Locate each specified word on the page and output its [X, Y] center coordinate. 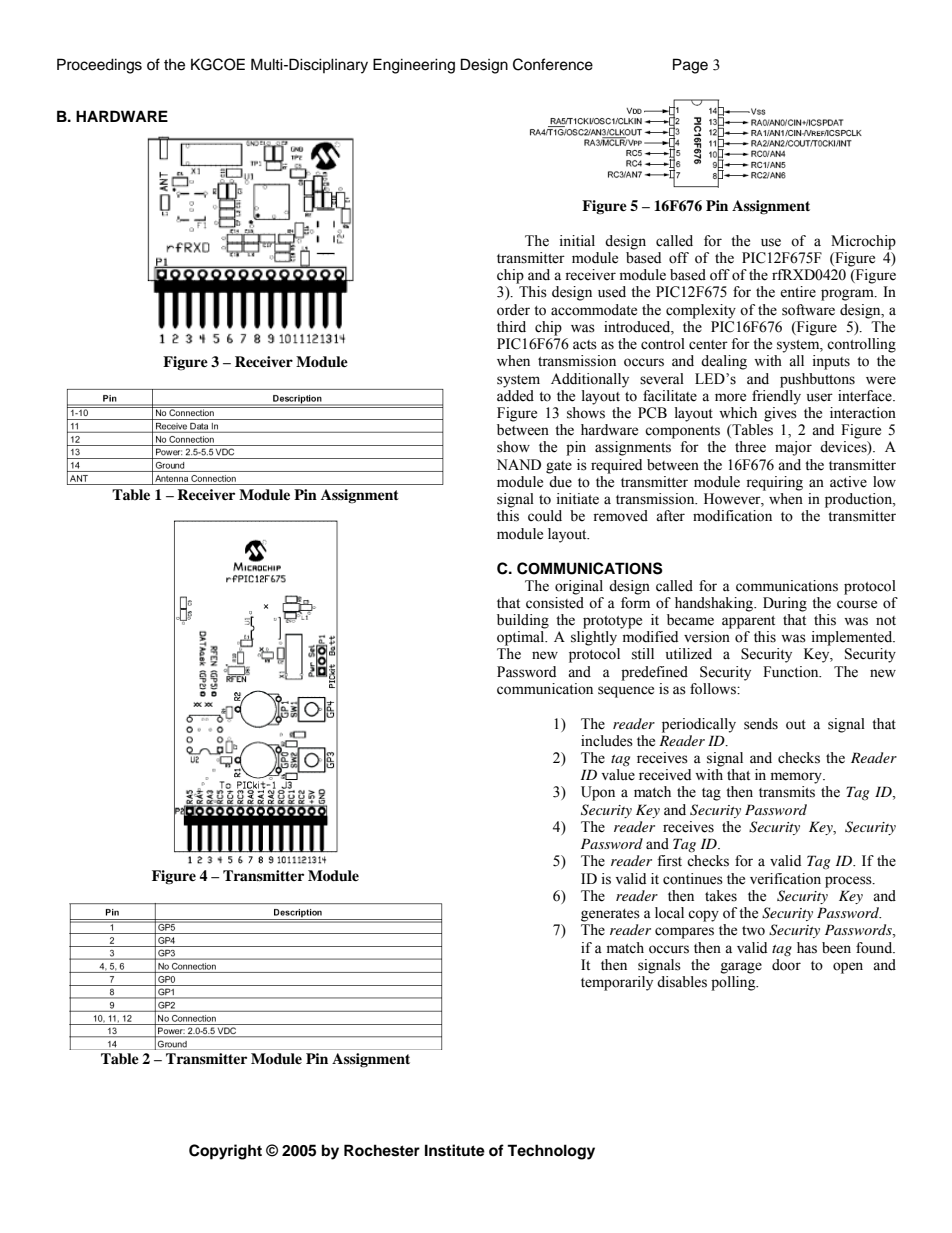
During [785, 604]
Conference [553, 64]
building [523, 621]
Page [690, 66]
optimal [522, 638]
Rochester [382, 1150]
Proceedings [99, 66]
